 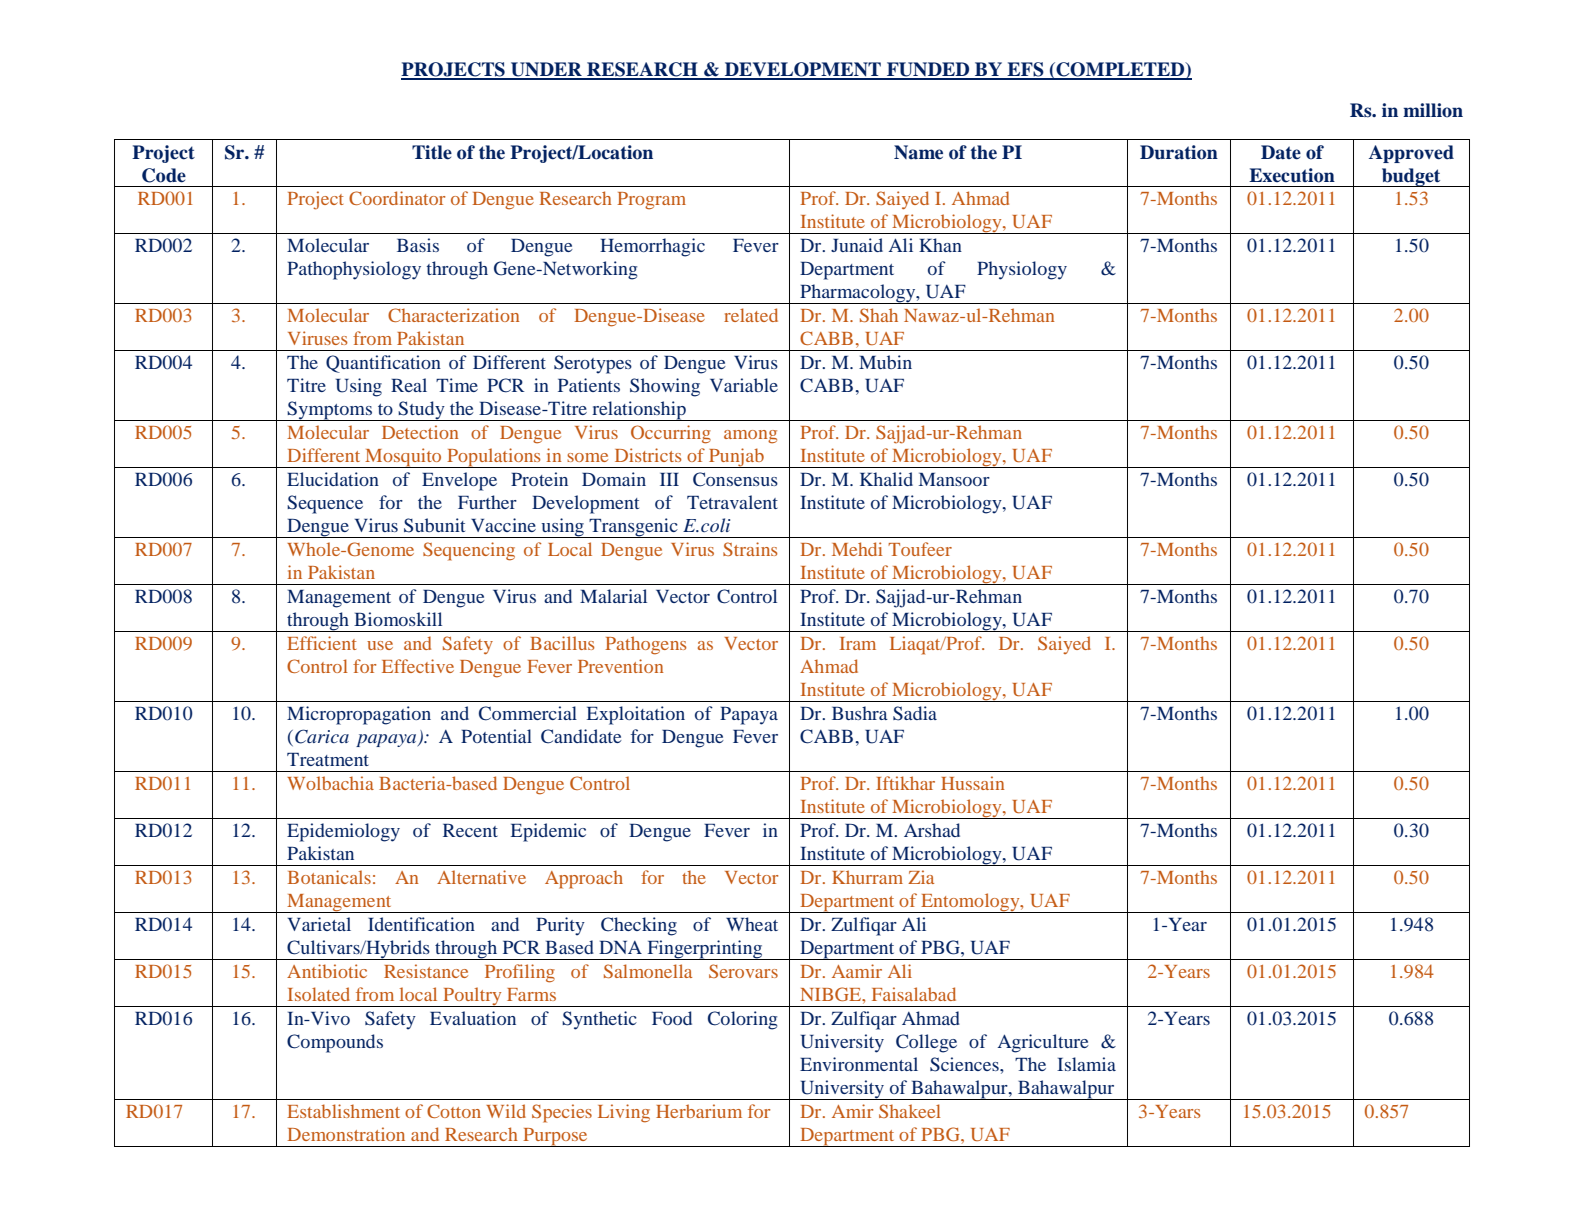 I want to click on Establishment, so click(x=343, y=1111).
